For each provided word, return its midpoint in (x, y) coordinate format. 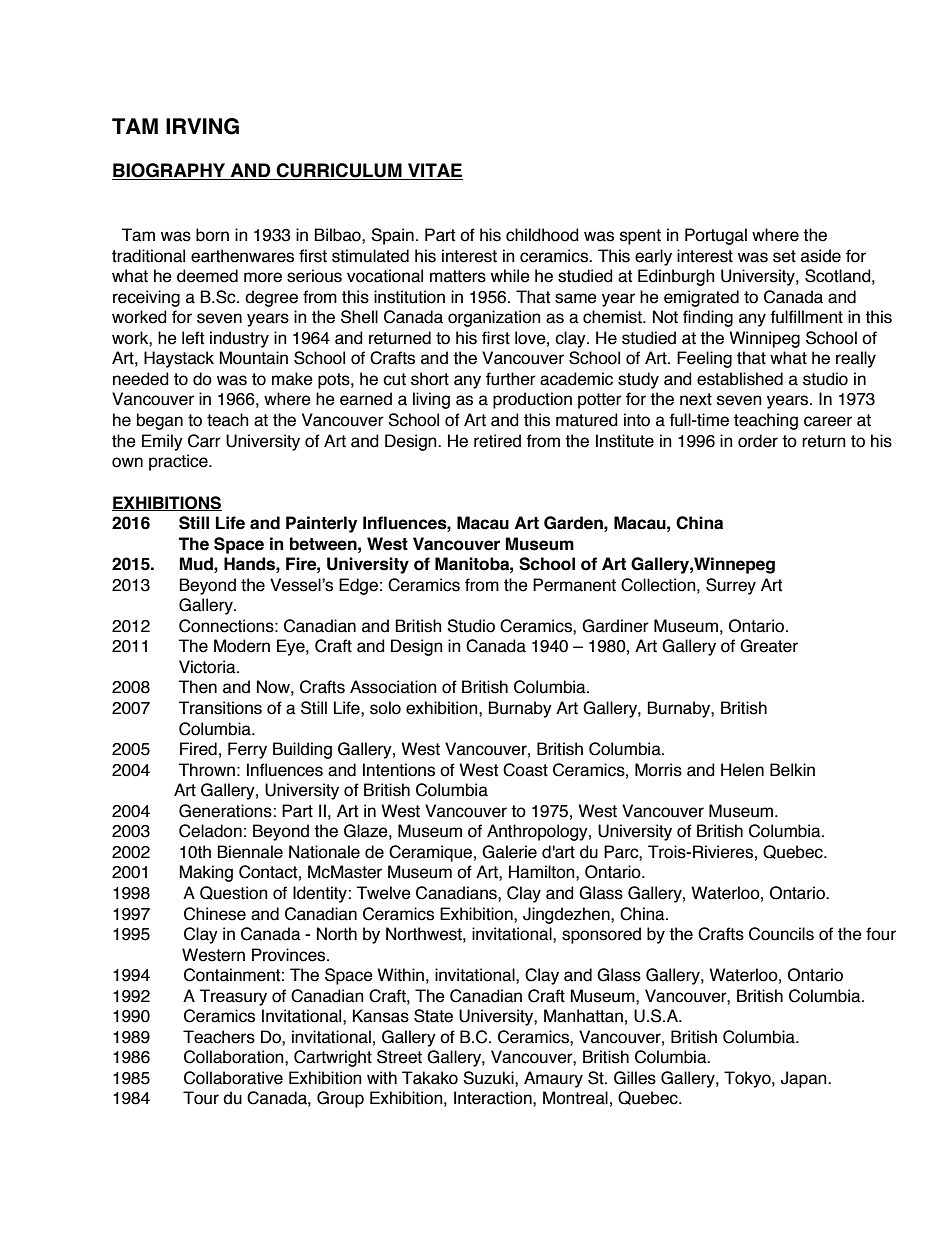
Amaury (553, 1079)
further (511, 379)
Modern (242, 646)
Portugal (716, 236)
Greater (769, 646)
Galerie (509, 852)
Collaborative (233, 1078)
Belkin (792, 770)
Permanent (574, 585)
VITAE (434, 171)
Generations (226, 811)
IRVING (202, 126)
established (740, 379)
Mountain (253, 358)
